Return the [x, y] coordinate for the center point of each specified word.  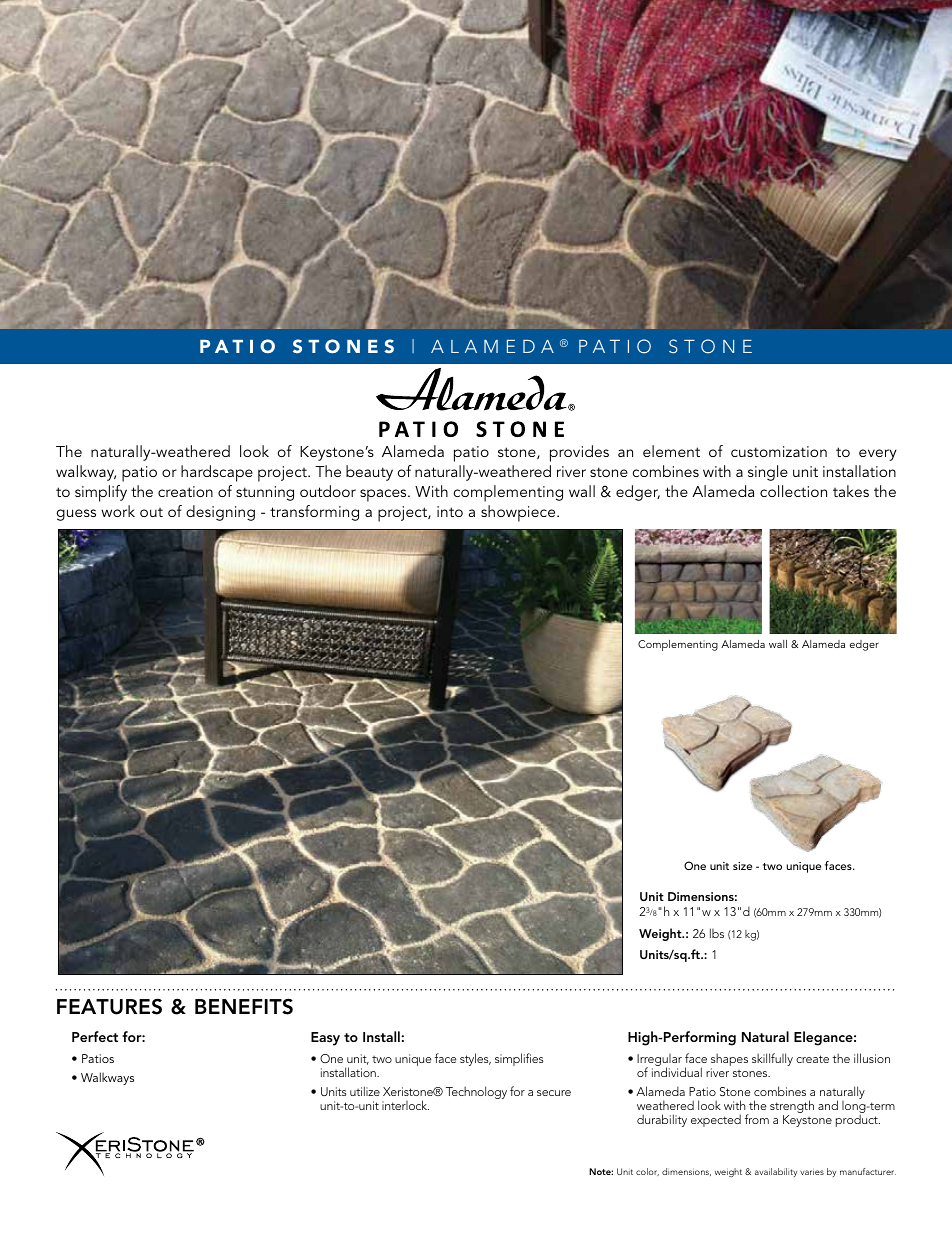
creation [185, 491]
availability [776, 1172]
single [768, 473]
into [450, 511]
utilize [365, 1091]
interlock [405, 1105]
